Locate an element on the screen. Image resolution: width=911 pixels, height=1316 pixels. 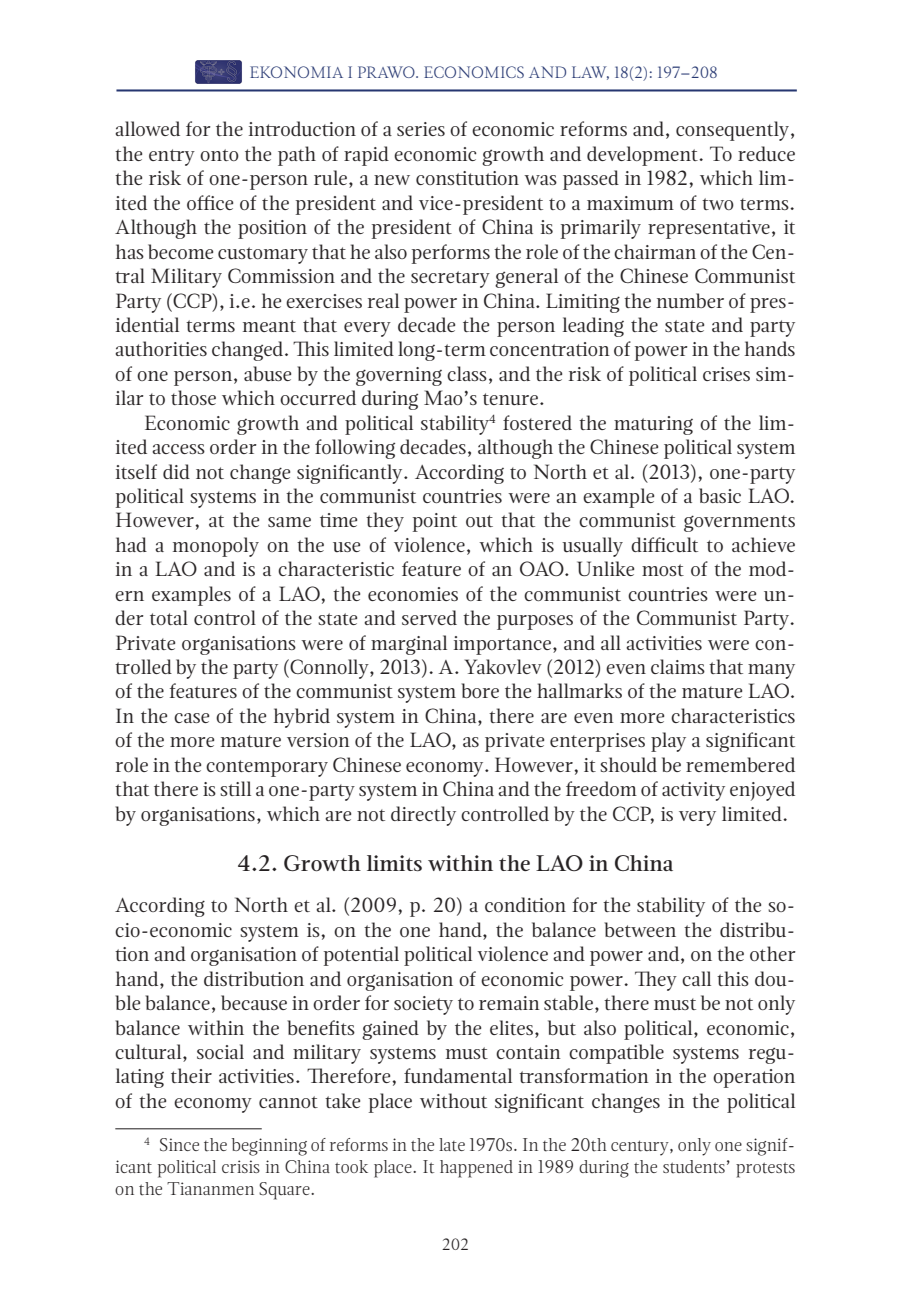
students is located at coordinates (694, 1167).
